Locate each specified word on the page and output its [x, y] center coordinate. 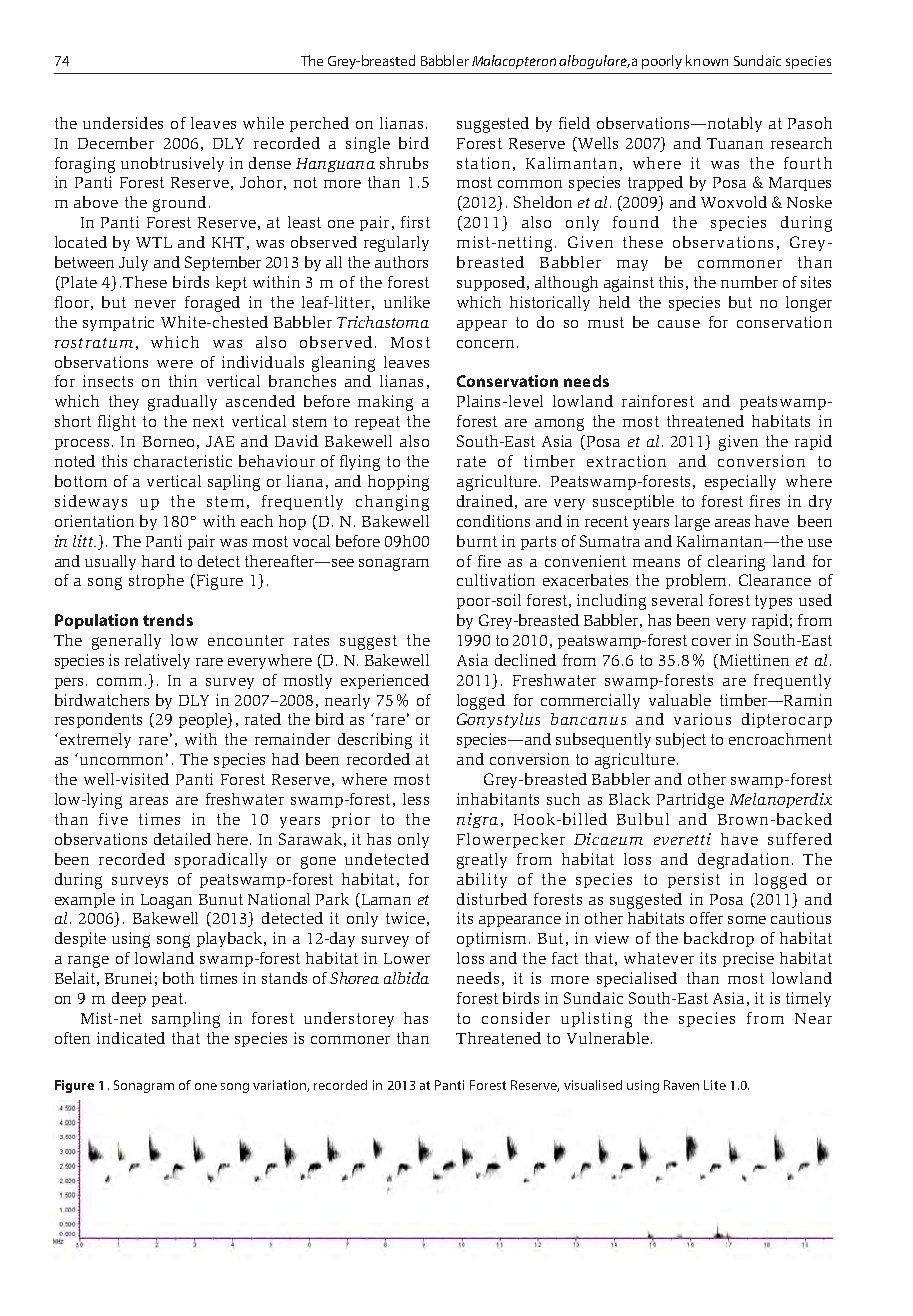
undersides [123, 123]
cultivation [496, 580]
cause [679, 324]
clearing [736, 563]
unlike [407, 302]
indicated [131, 1038]
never [155, 304]
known [707, 60]
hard [158, 561]
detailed [182, 839]
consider [516, 1018]
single [368, 145]
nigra [477, 820]
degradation [743, 861]
